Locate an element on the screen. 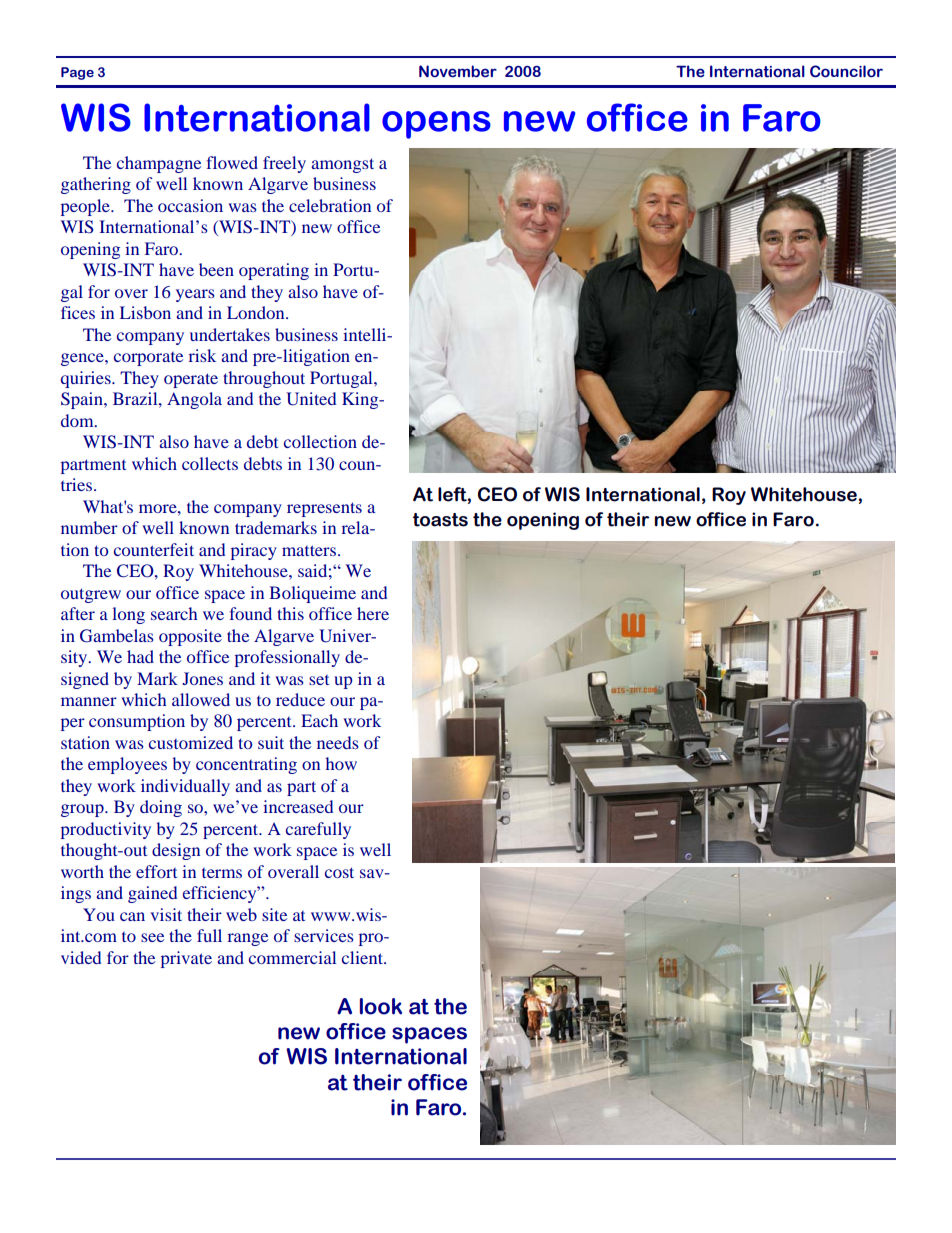 The image size is (952, 1233). freely is located at coordinates (284, 164).
